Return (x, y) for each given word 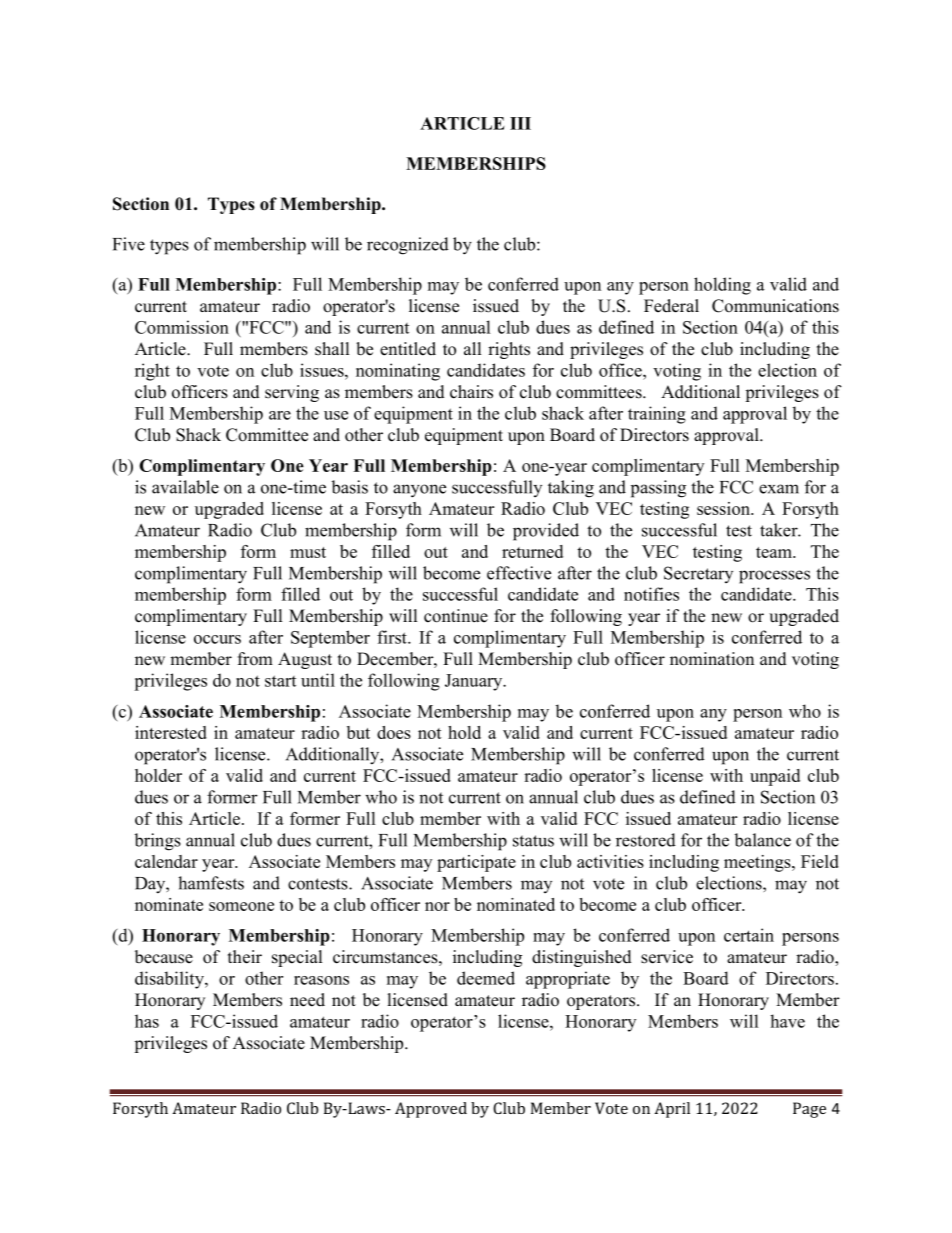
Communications (775, 306)
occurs (217, 639)
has (147, 1021)
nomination (712, 659)
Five (129, 244)
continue (456, 616)
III (520, 123)
